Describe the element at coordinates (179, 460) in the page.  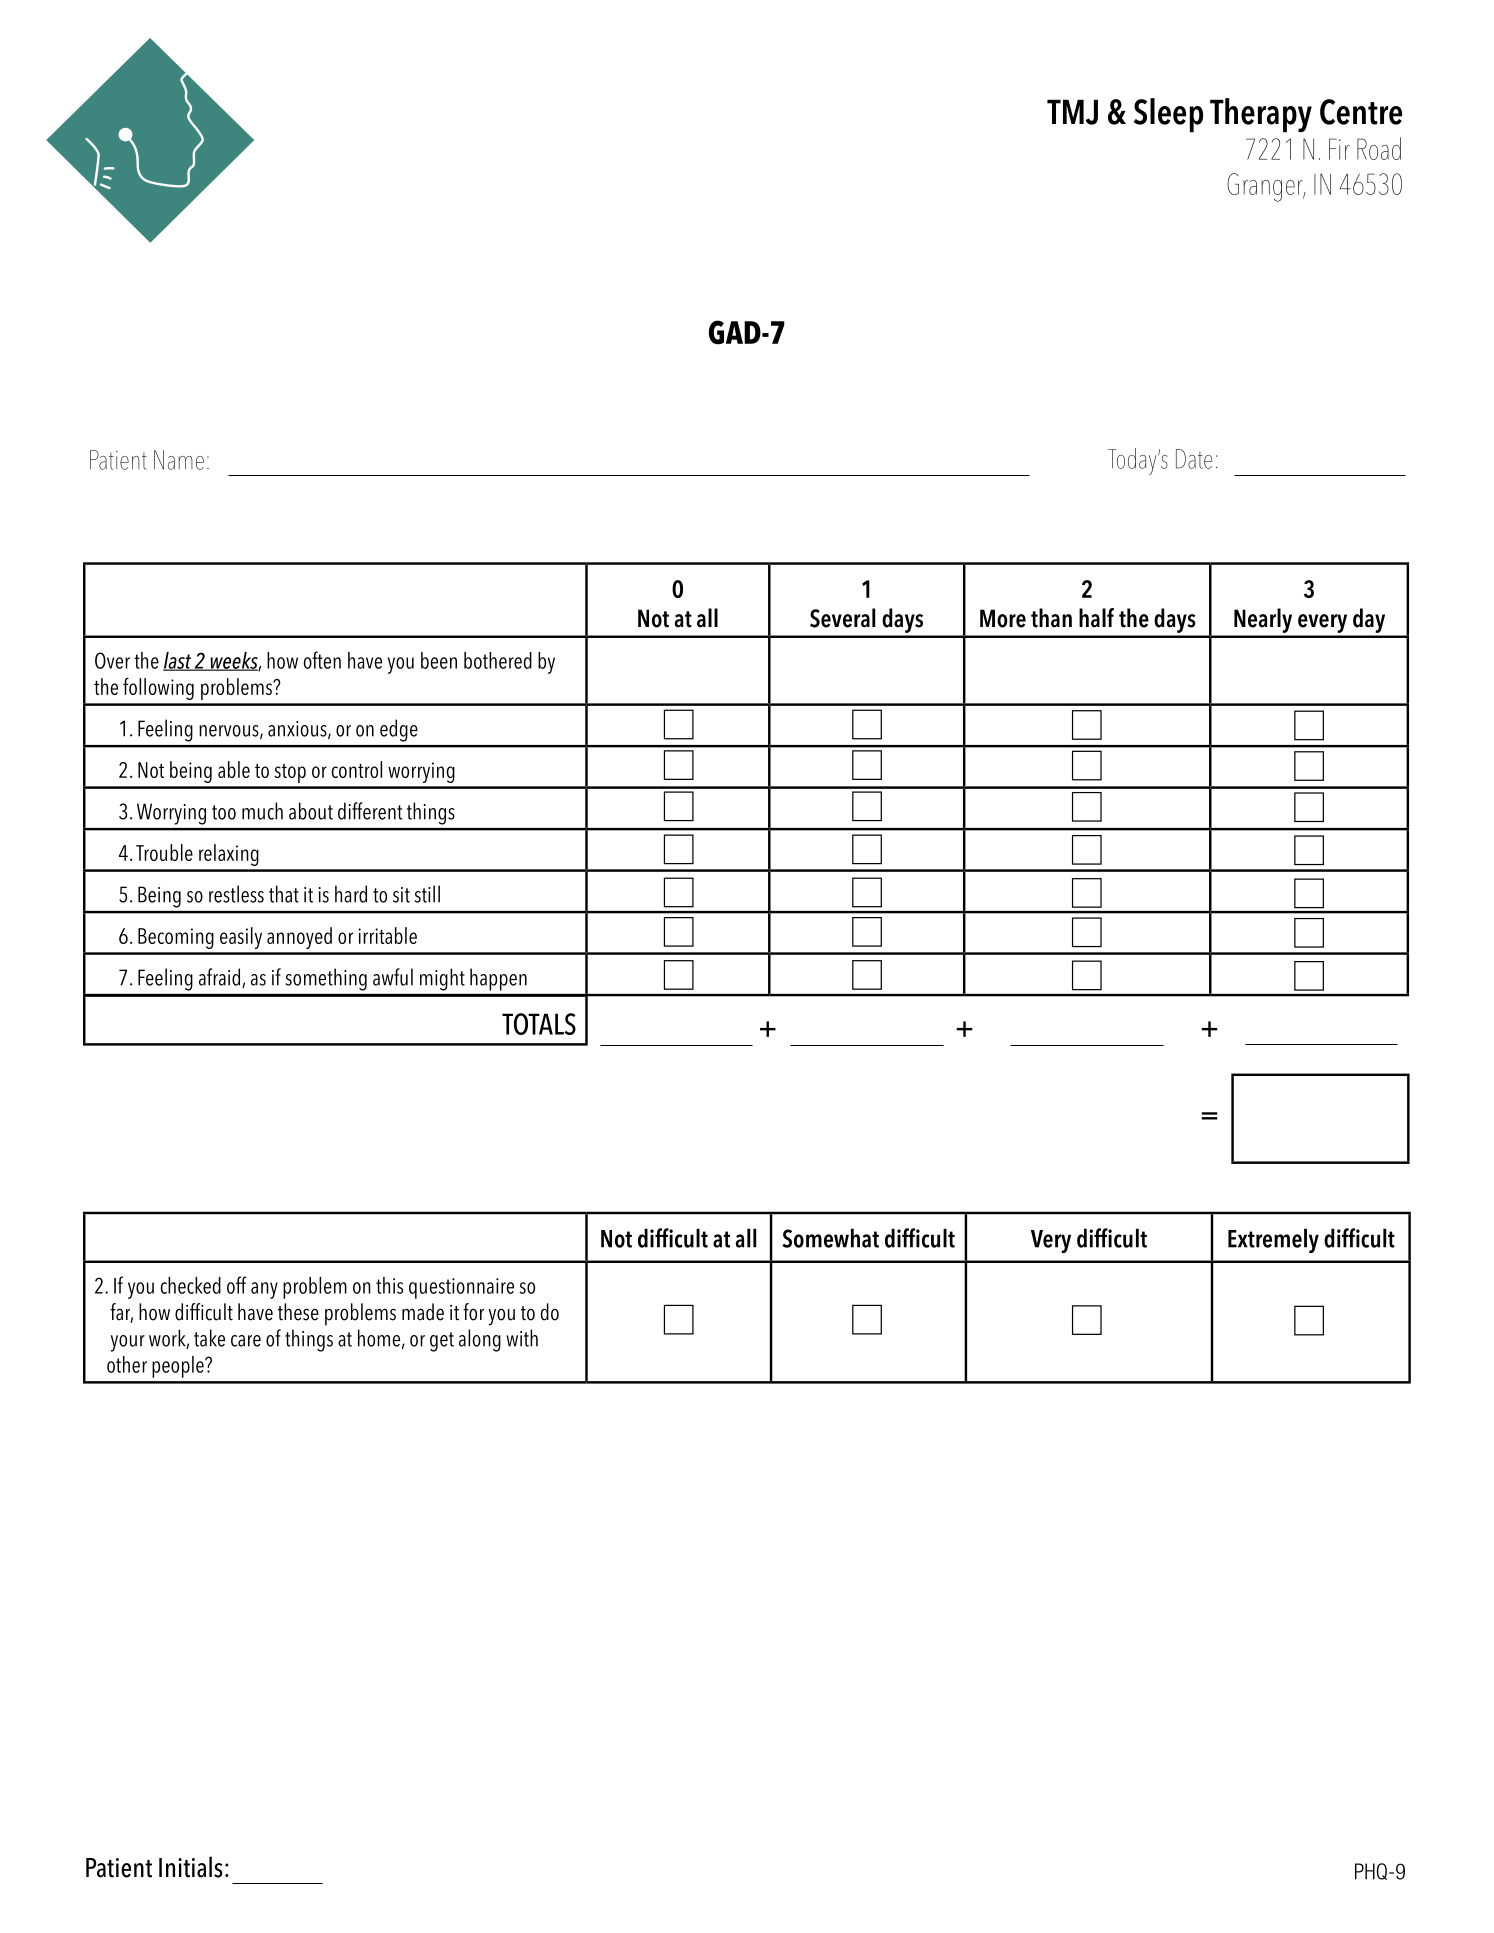
I see `Name` at that location.
